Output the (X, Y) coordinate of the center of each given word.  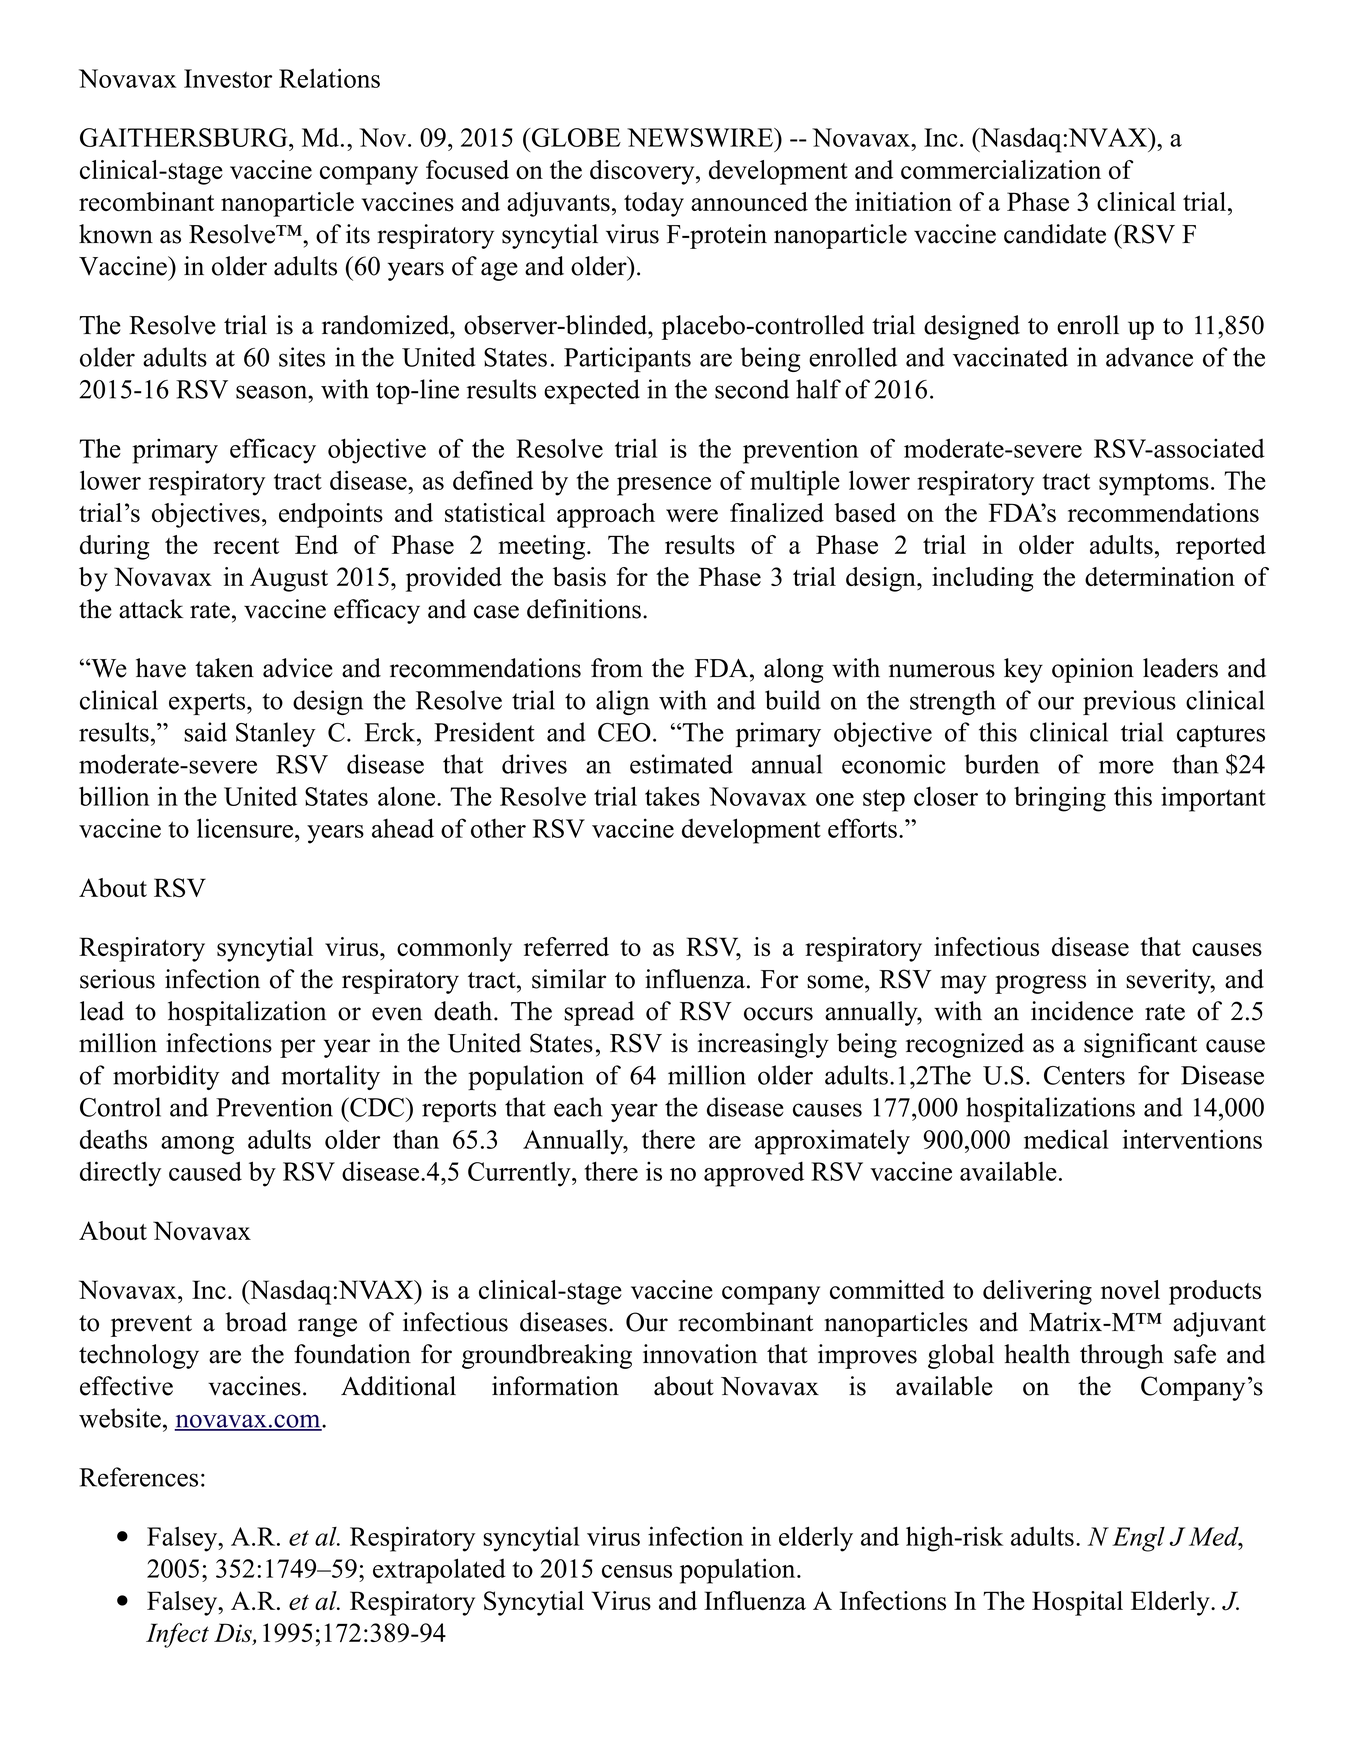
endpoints (331, 515)
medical (1066, 1139)
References (138, 1477)
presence (664, 486)
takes (672, 796)
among (197, 1145)
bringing (1060, 799)
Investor (228, 78)
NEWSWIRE (701, 137)
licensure (246, 828)
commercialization (1001, 169)
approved (754, 1174)
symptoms (1154, 484)
